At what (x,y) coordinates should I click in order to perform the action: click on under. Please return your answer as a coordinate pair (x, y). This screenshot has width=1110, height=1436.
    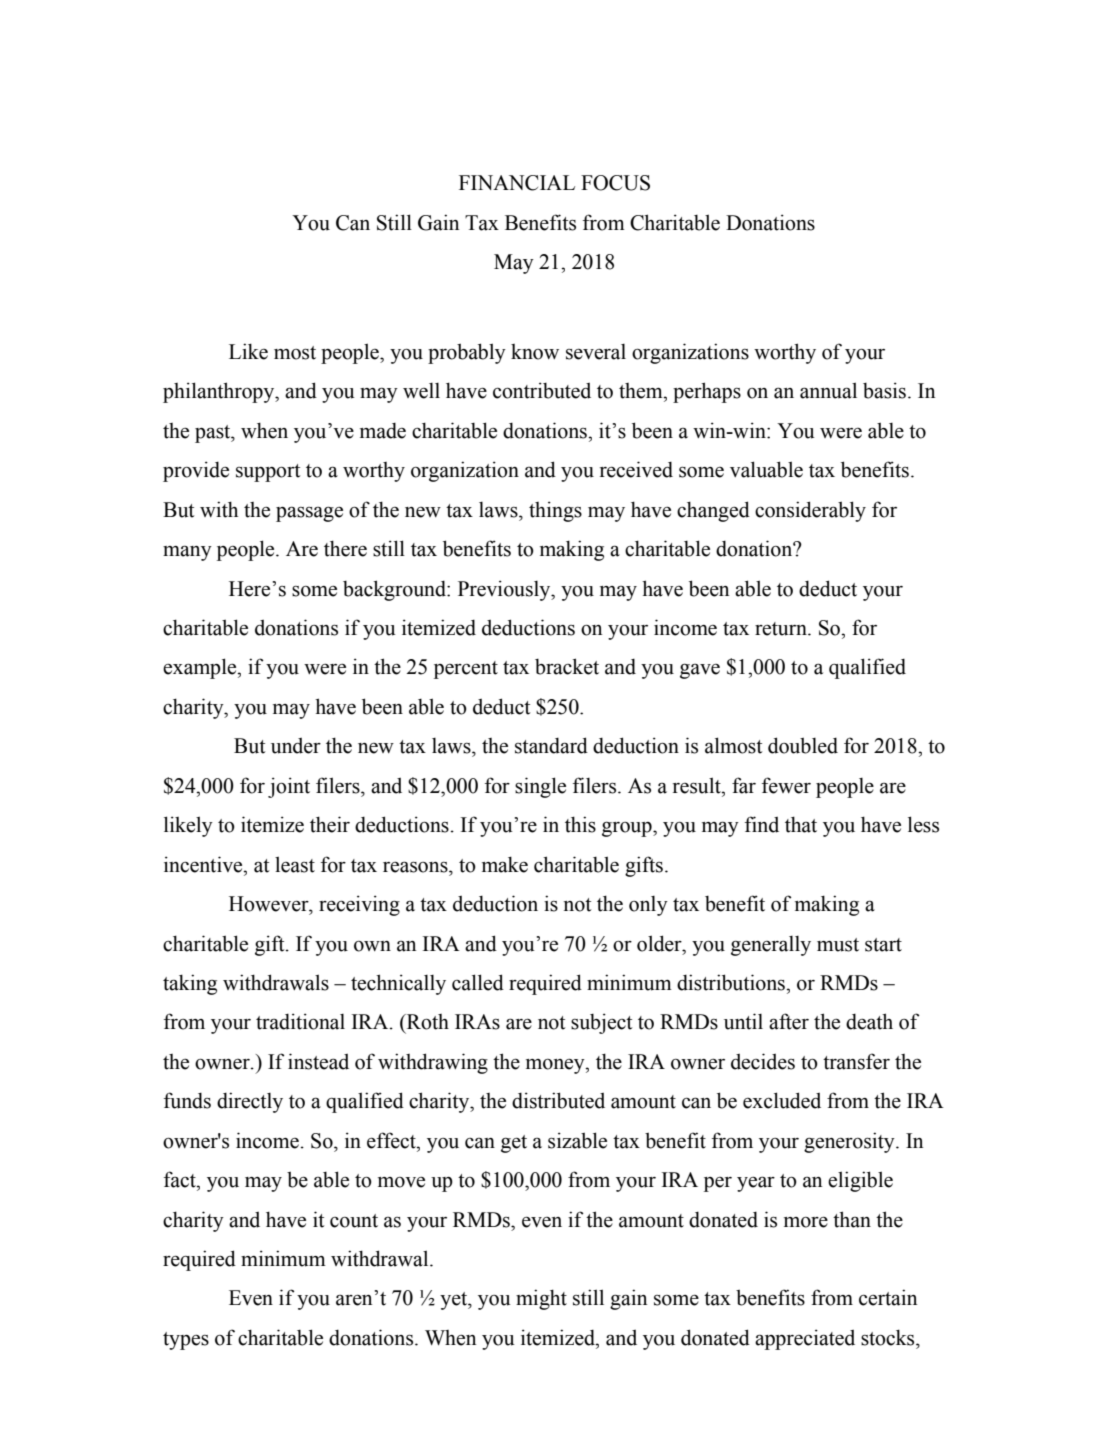
    Looking at the image, I should click on (296, 745).
